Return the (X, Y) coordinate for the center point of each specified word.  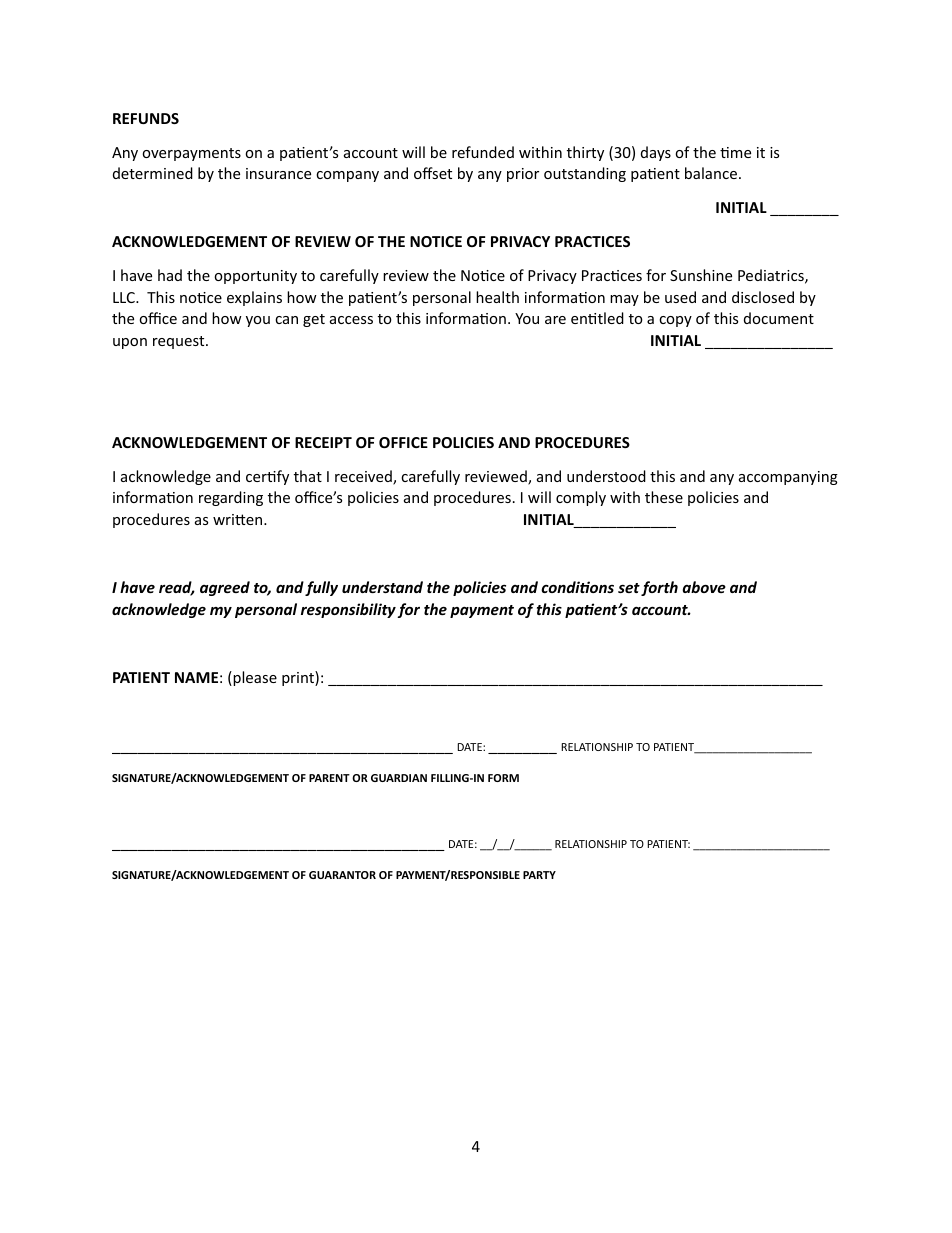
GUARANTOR (342, 875)
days (656, 153)
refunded (483, 152)
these (664, 497)
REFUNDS (146, 118)
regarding (231, 498)
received (364, 477)
